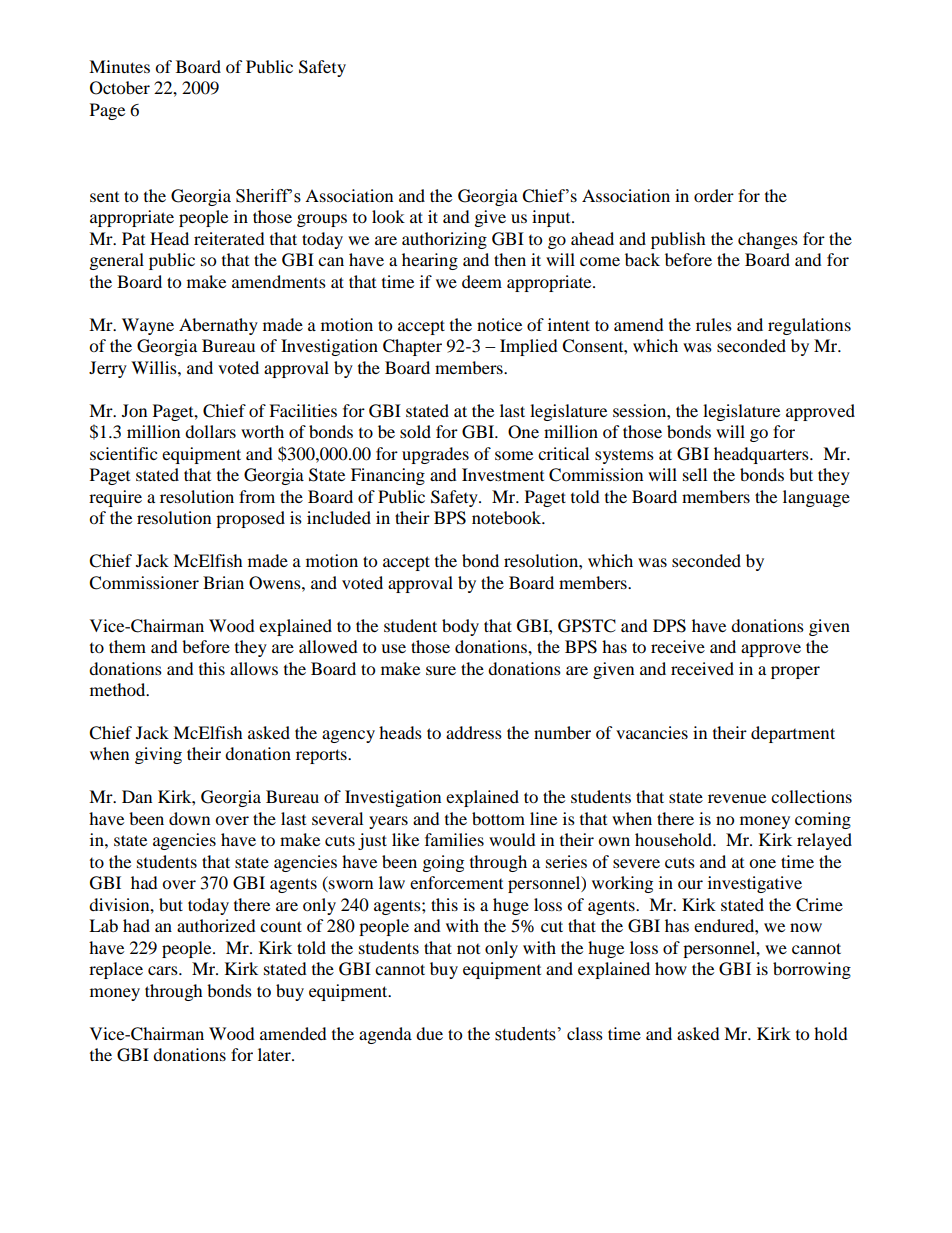  I want to click on rules, so click(714, 324).
